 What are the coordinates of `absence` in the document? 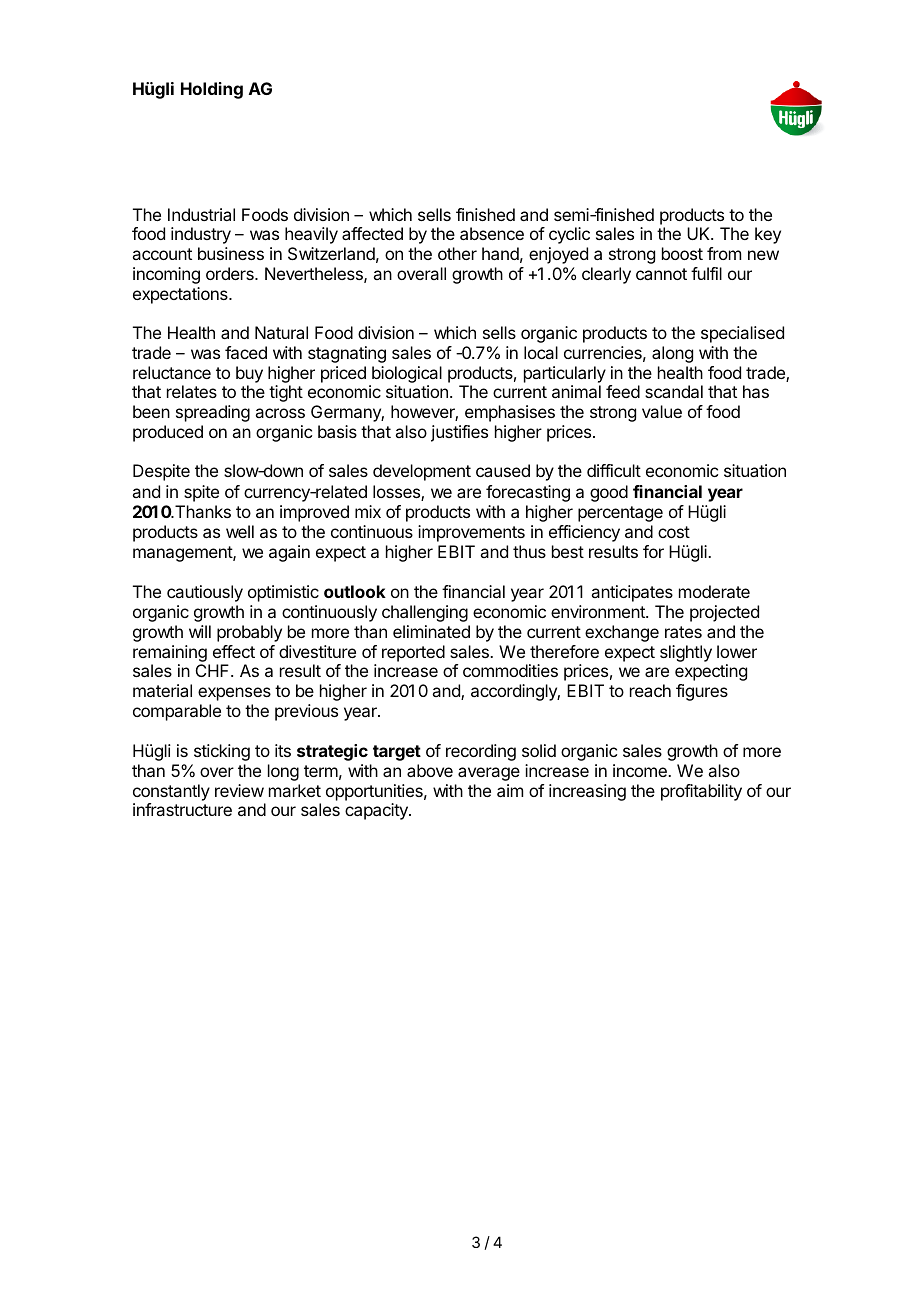 It's located at (492, 233).
